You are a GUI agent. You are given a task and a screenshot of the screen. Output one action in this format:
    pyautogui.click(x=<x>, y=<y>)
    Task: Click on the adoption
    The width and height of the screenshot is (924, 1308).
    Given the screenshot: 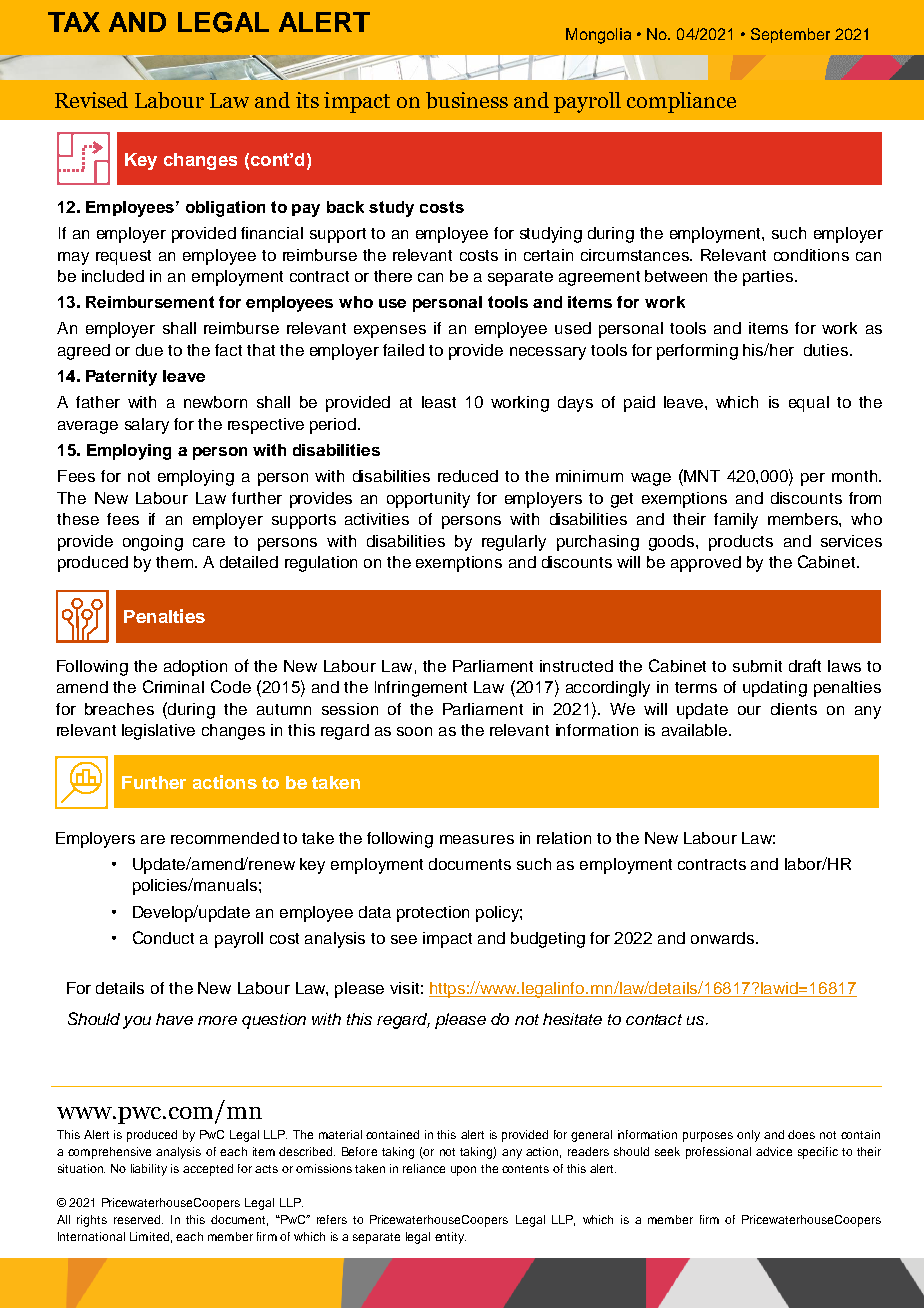 What is the action you would take?
    pyautogui.click(x=195, y=668)
